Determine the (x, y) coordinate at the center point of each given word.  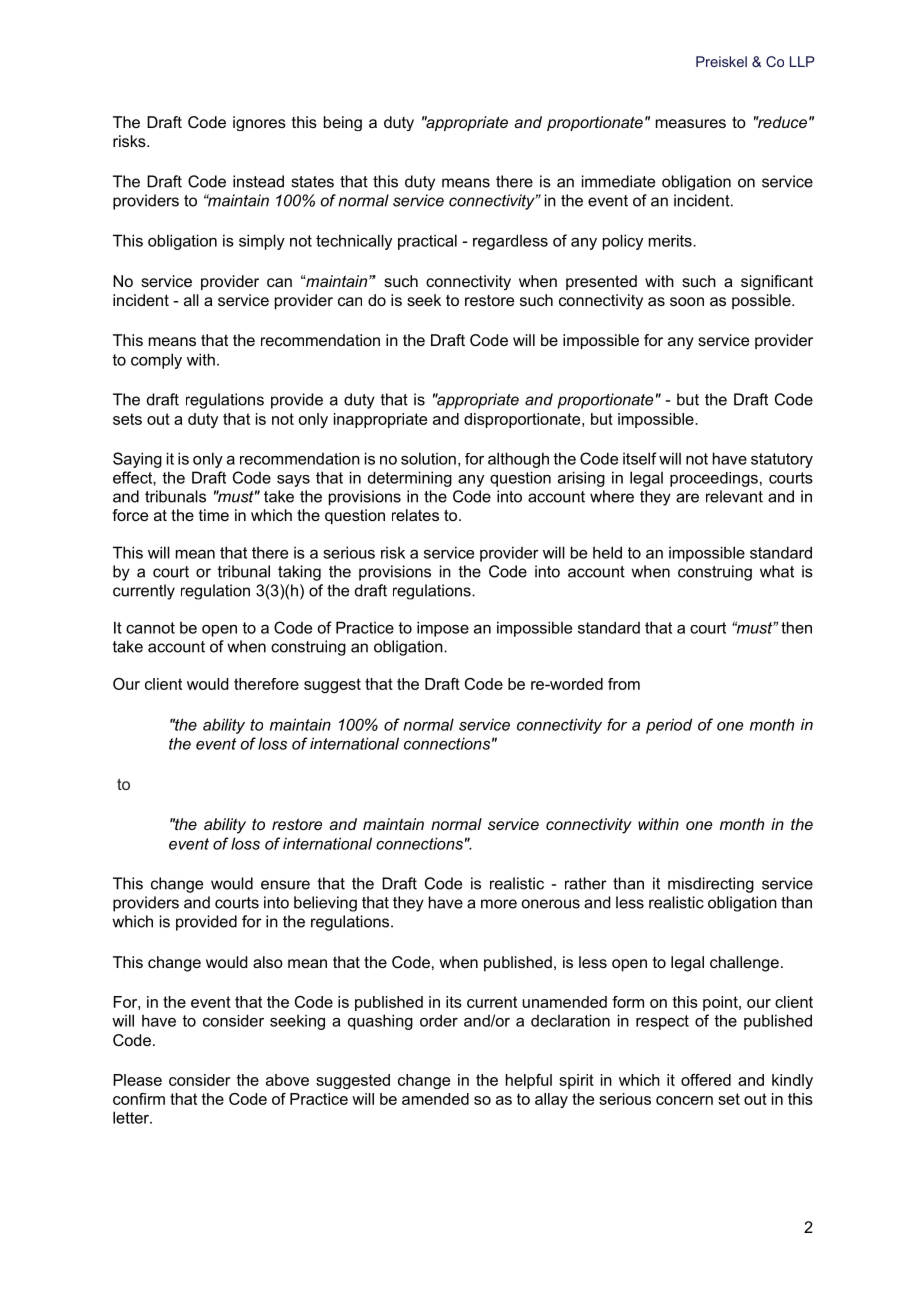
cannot (150, 628)
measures (691, 123)
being (343, 123)
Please (137, 1080)
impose (443, 629)
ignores (259, 123)
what (777, 571)
